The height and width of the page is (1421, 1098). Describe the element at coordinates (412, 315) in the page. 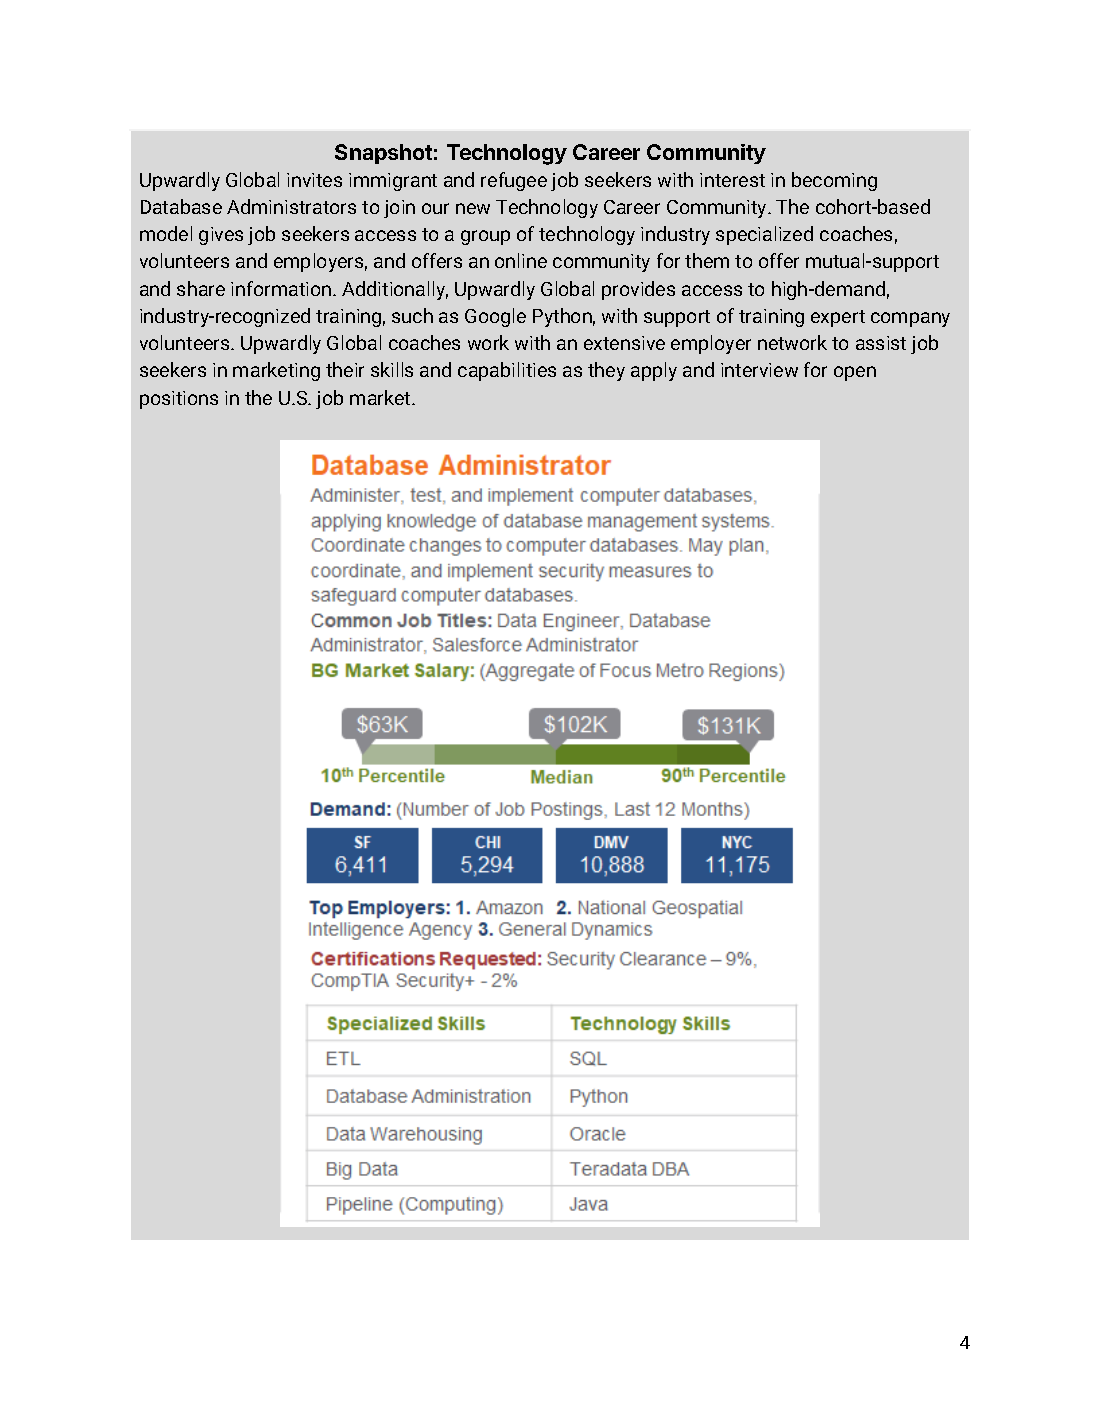

I see `such` at that location.
